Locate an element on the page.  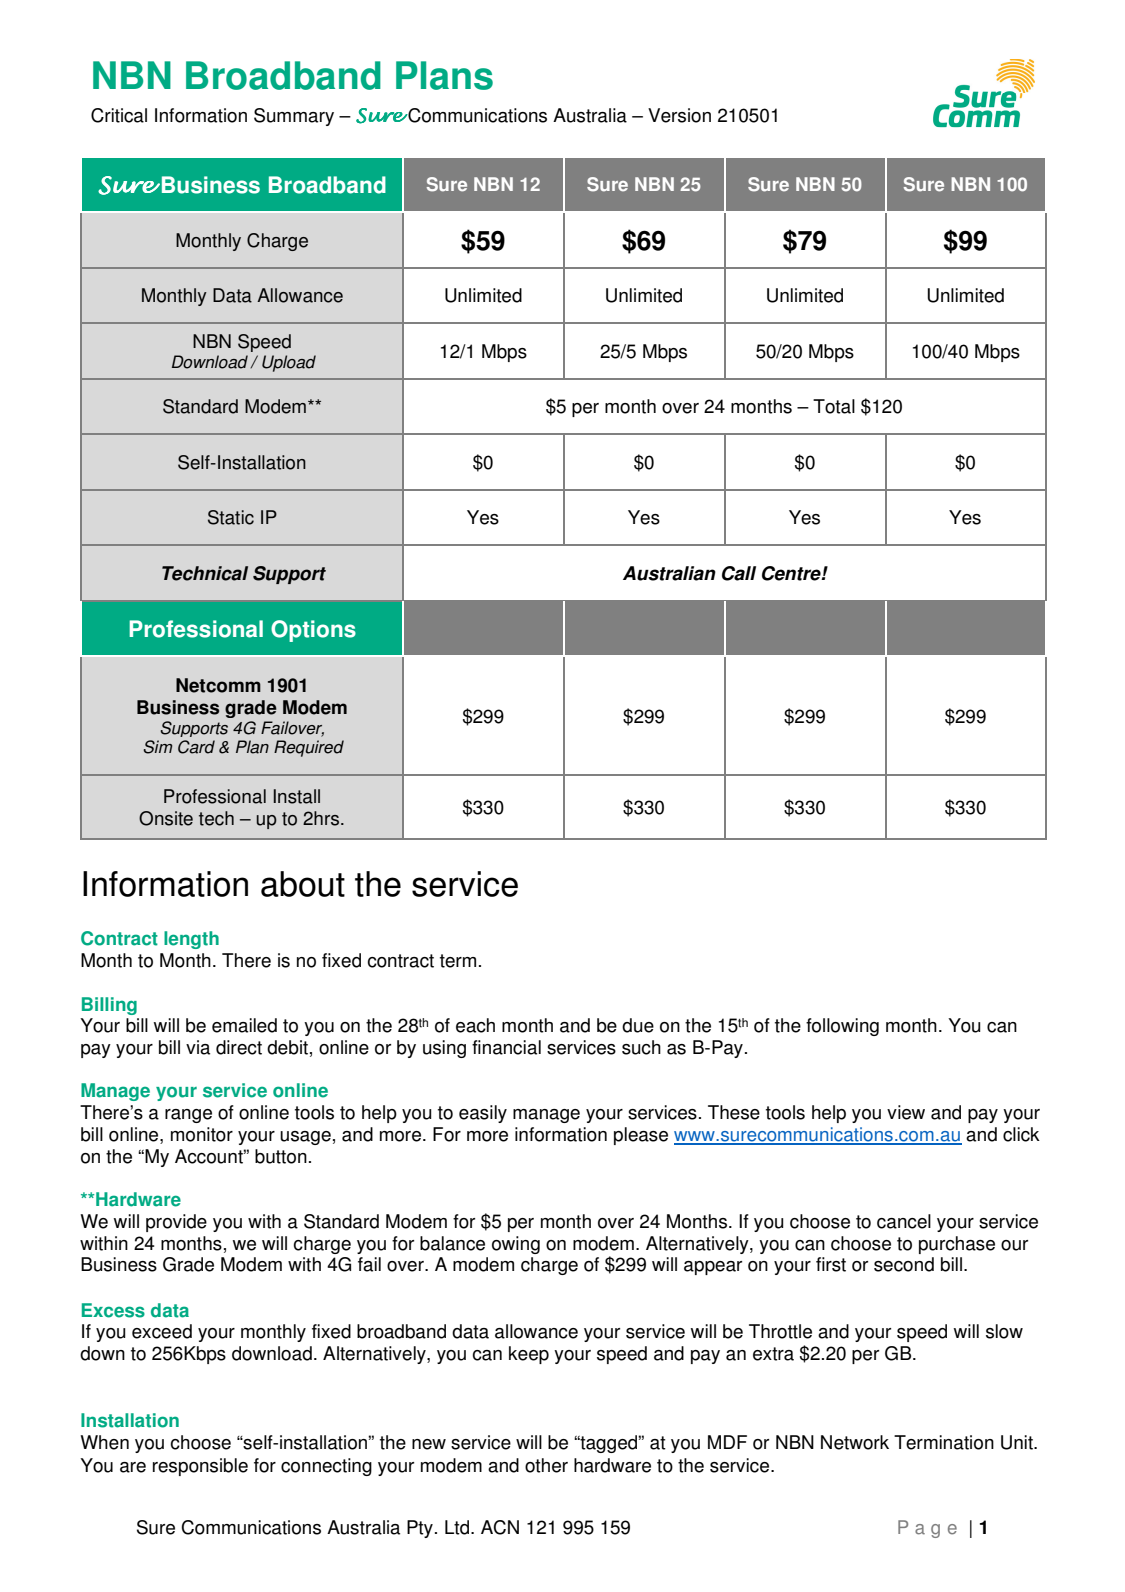
Required is located at coordinates (309, 748).
